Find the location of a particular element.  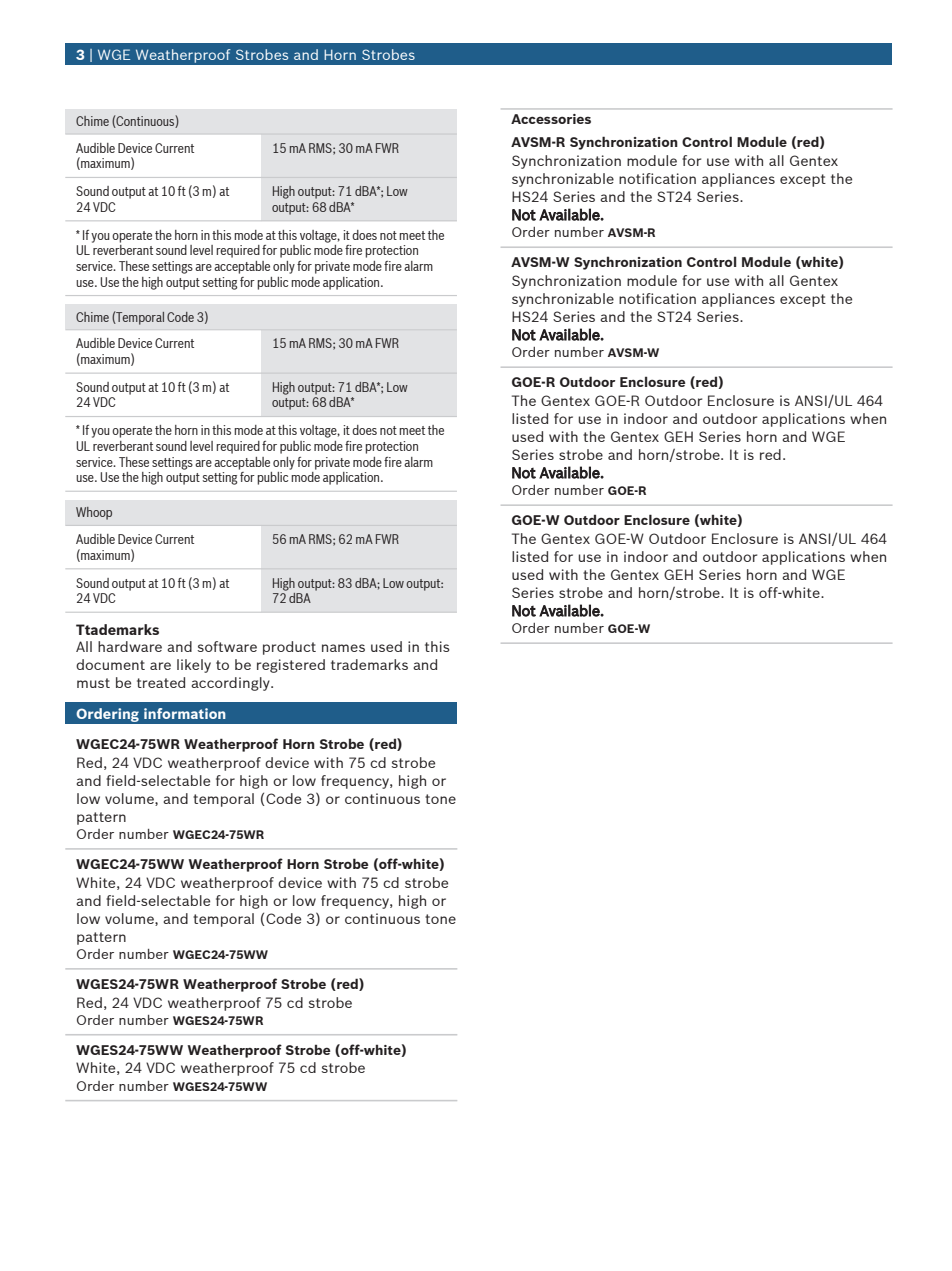

Whoop is located at coordinates (94, 513).
